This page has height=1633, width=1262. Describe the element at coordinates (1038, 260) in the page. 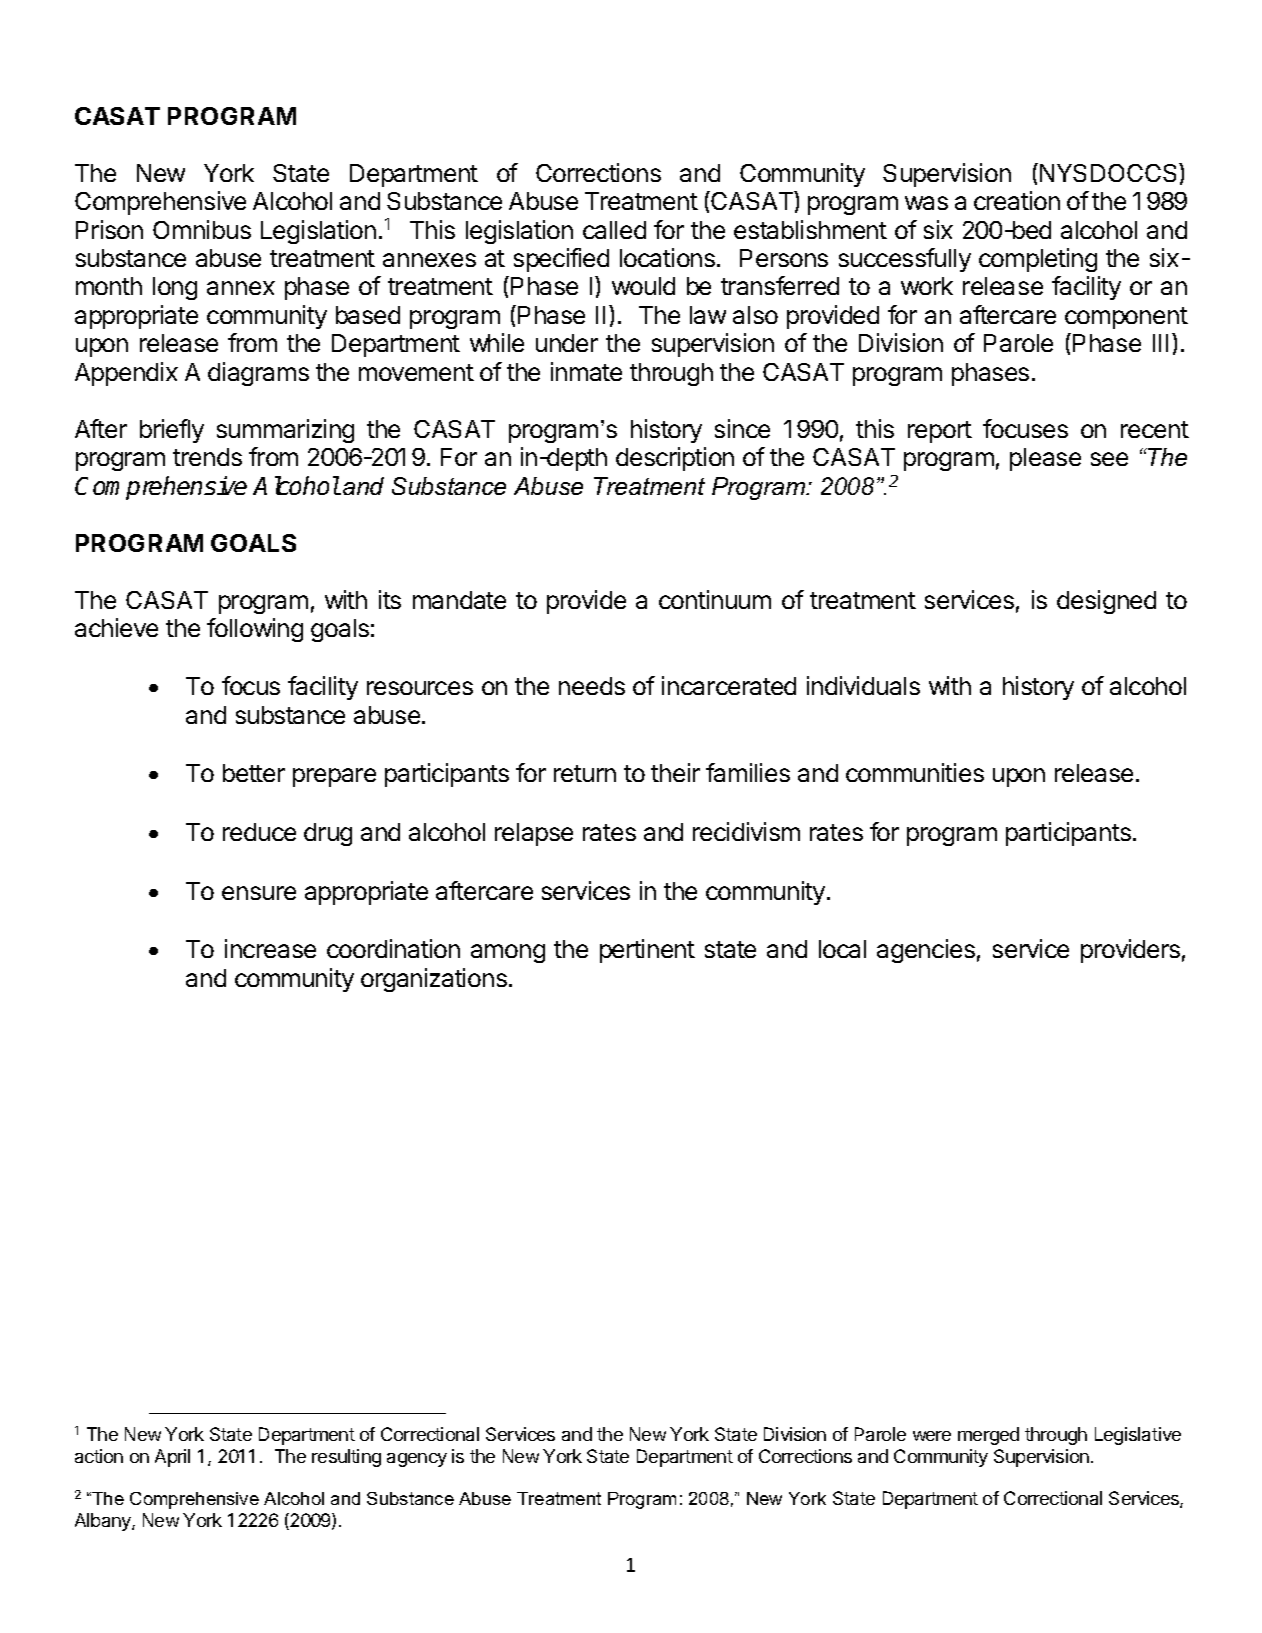

I see `completing` at that location.
